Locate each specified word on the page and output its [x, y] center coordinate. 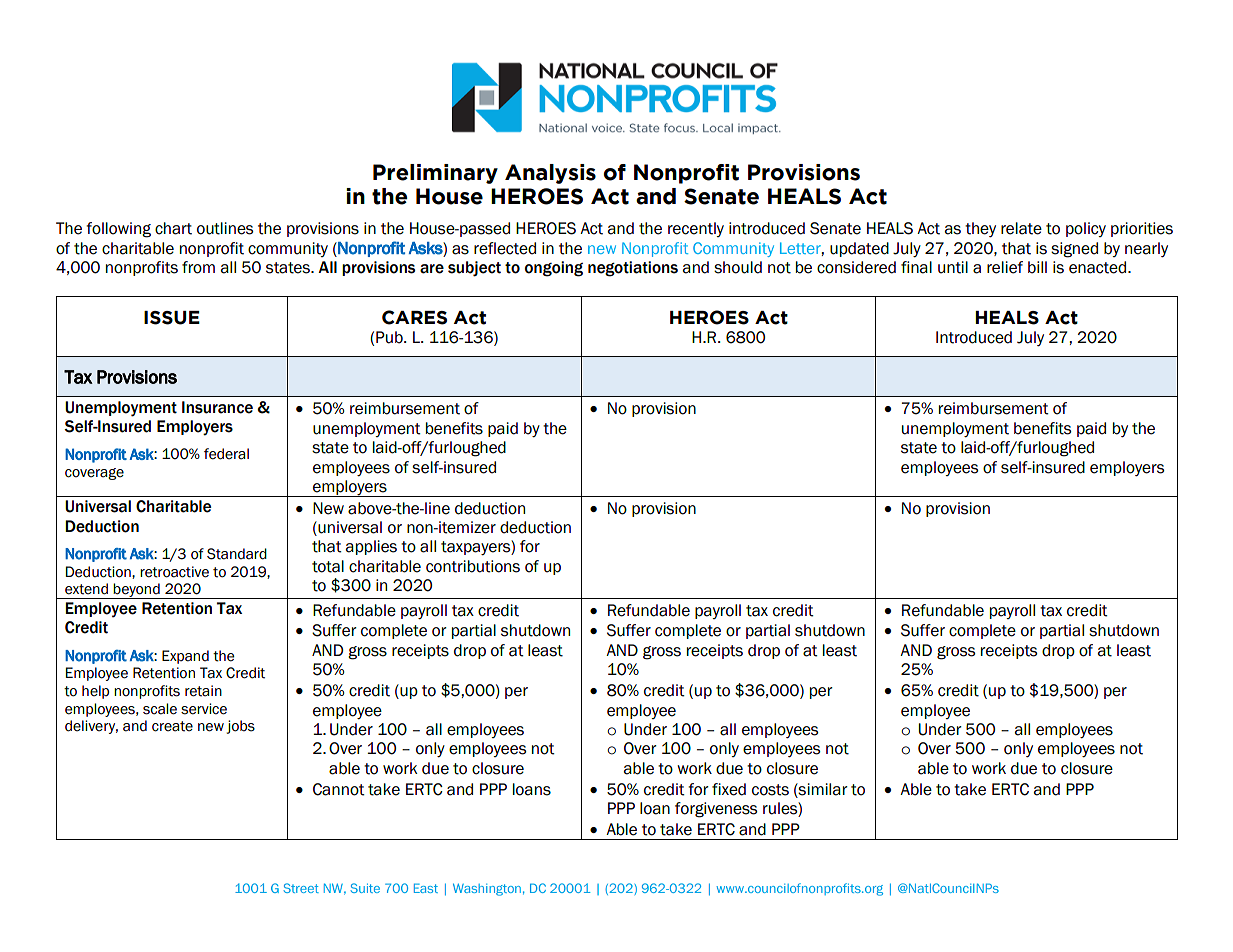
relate [1021, 228]
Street [301, 888]
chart [173, 228]
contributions [473, 566]
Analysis [550, 174]
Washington [487, 889]
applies [371, 547]
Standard [237, 554]
